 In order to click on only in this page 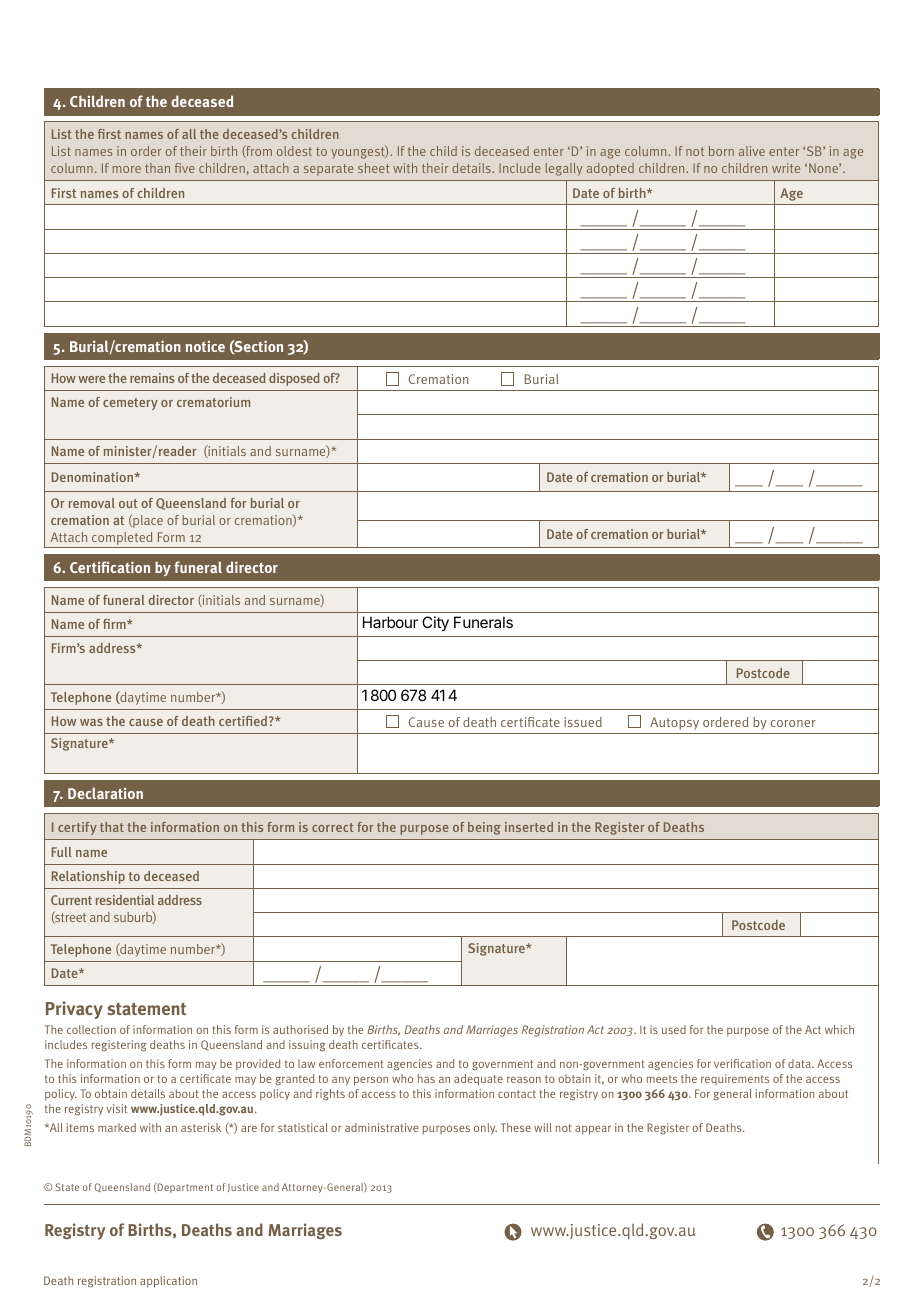, I will do `click(485, 1128)`.
